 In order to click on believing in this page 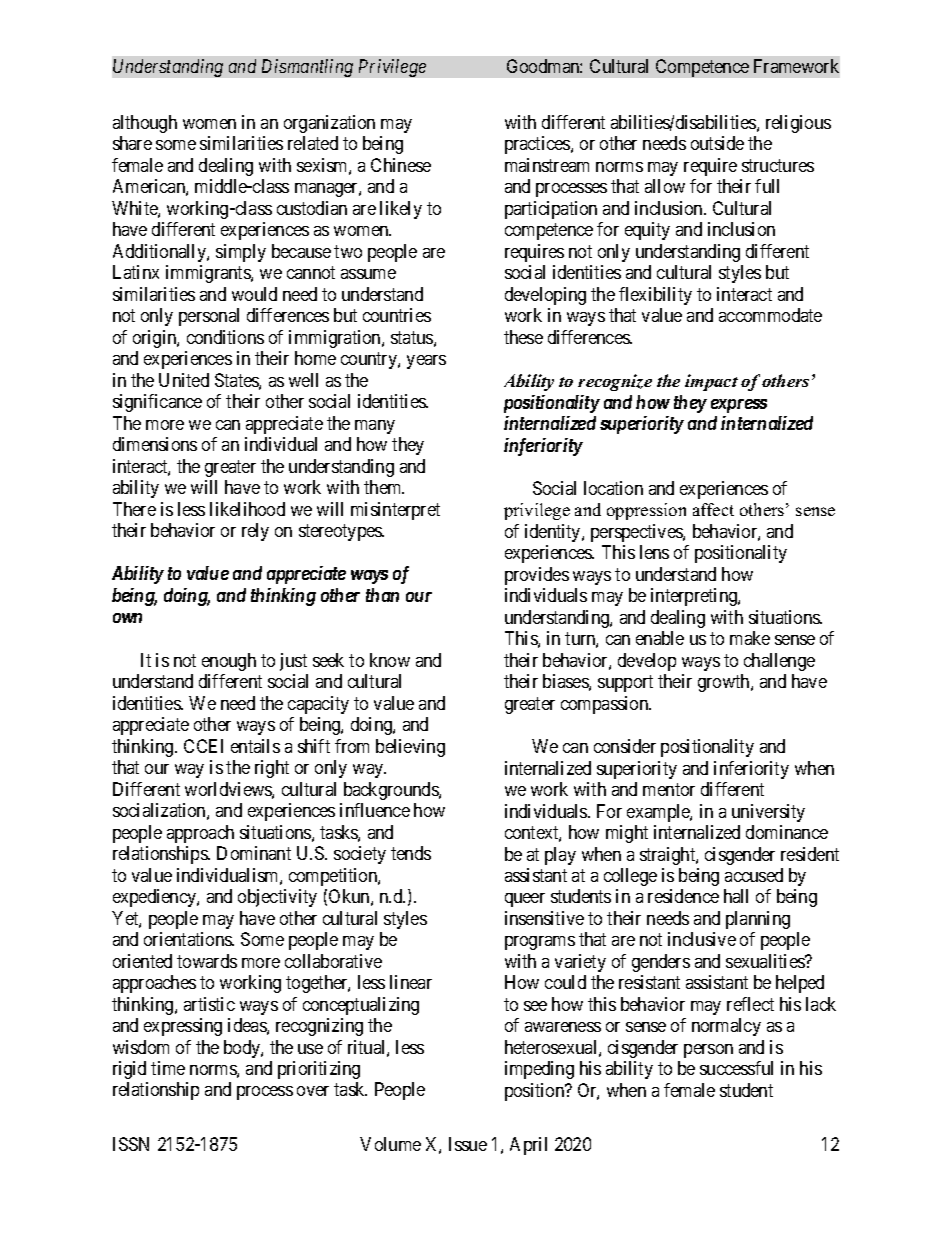, I will do `click(410, 748)`.
